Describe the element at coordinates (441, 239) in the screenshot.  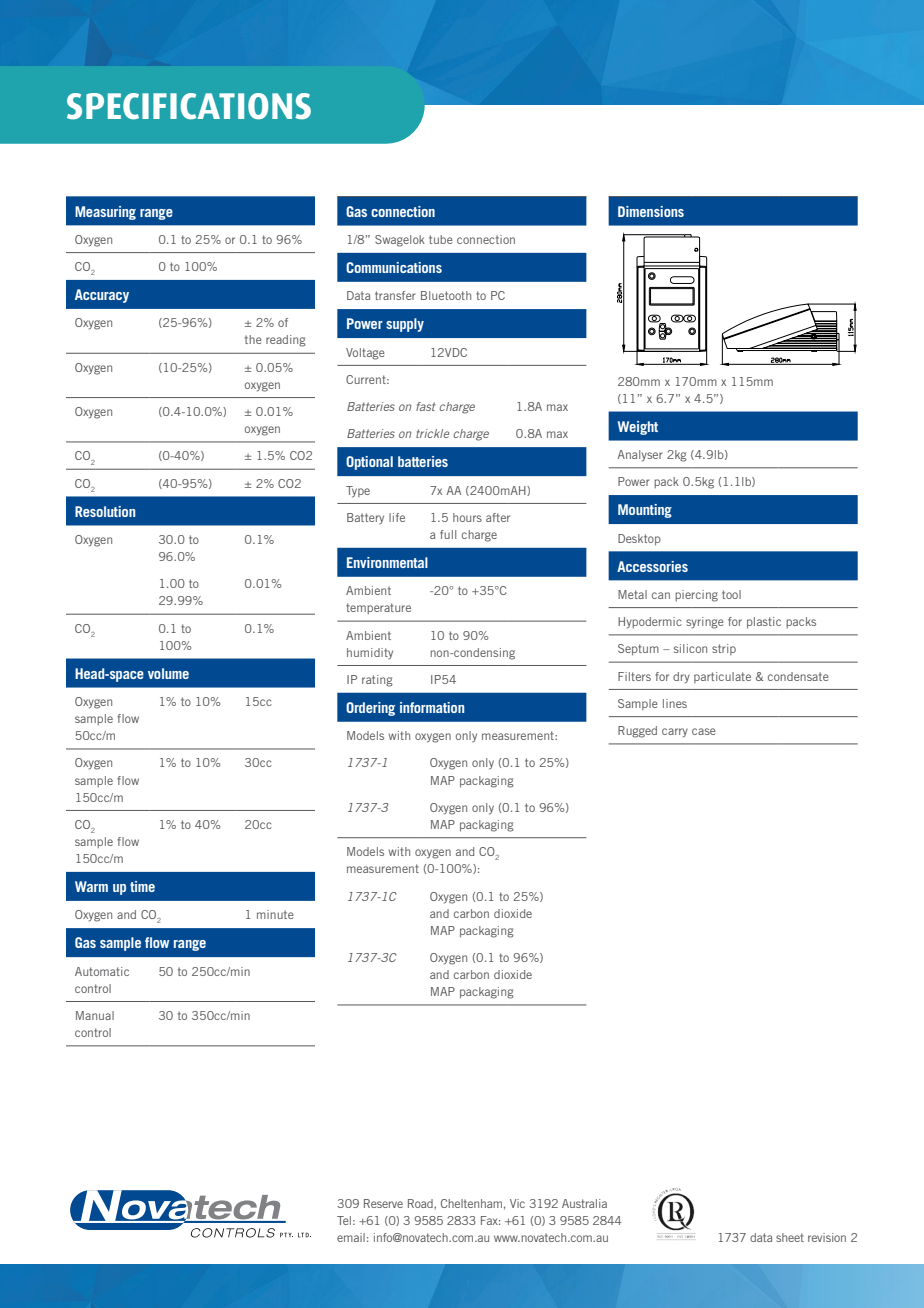
I see `tube` at that location.
